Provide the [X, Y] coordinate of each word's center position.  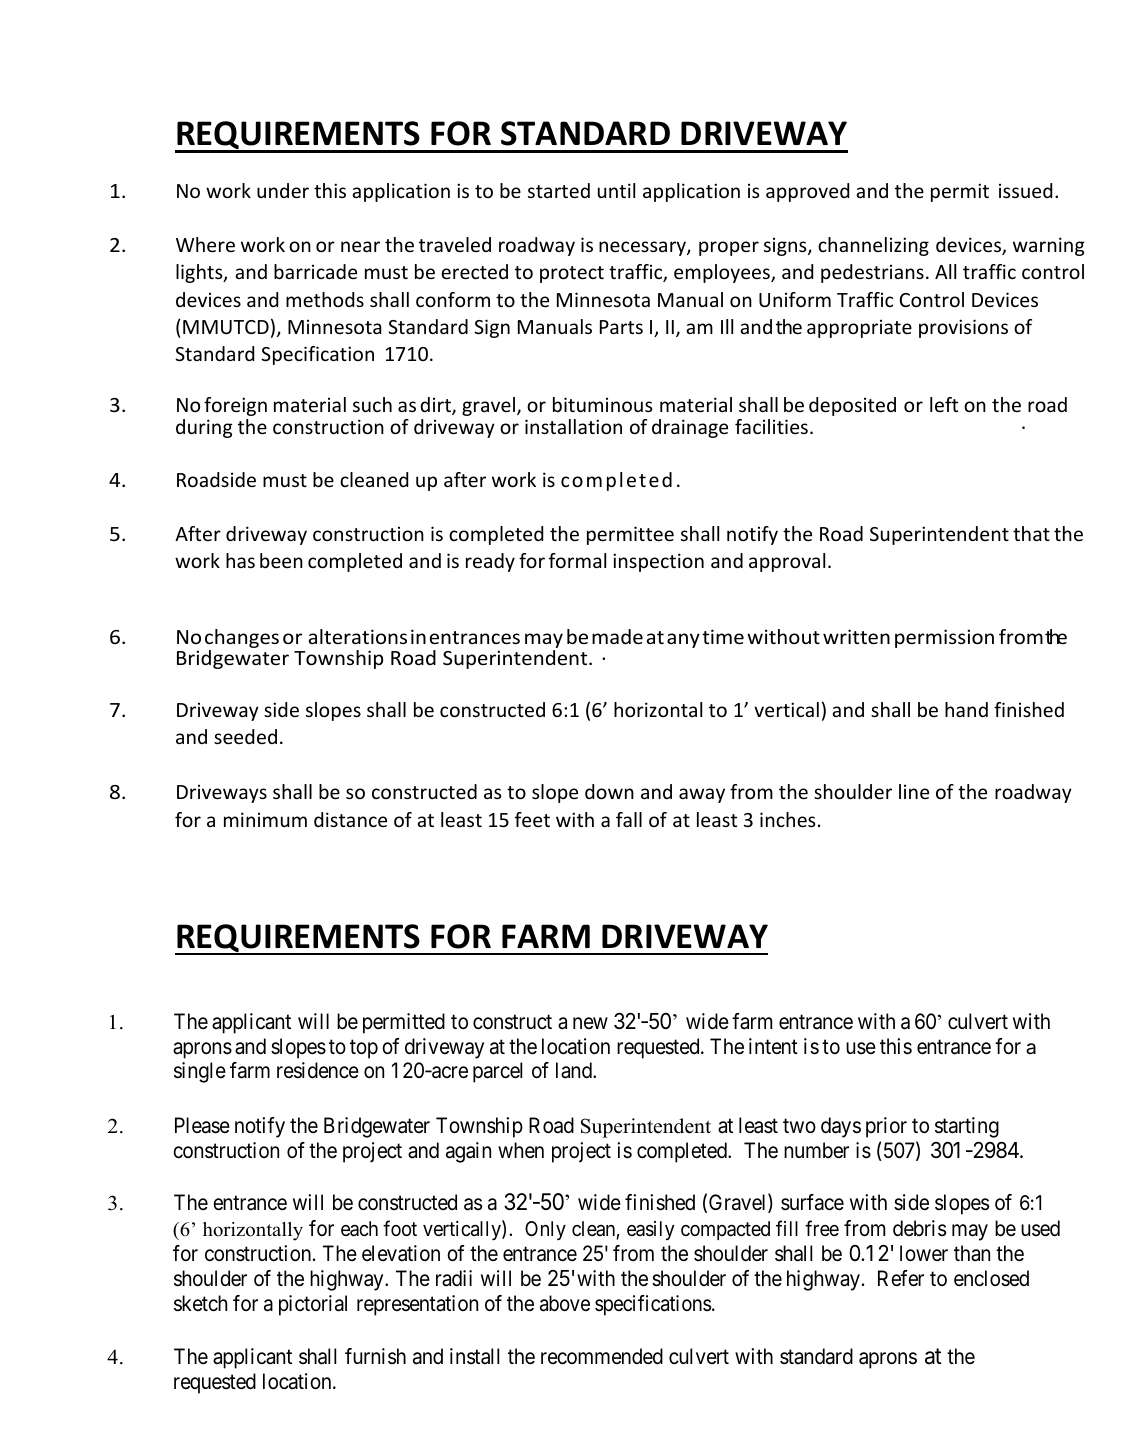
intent [773, 1046]
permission [944, 638]
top [364, 1049]
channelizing [873, 246]
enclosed [991, 1278]
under [283, 190]
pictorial [313, 1305]
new [590, 1023]
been [281, 560]
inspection [658, 562]
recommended [602, 1356]
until [616, 190]
